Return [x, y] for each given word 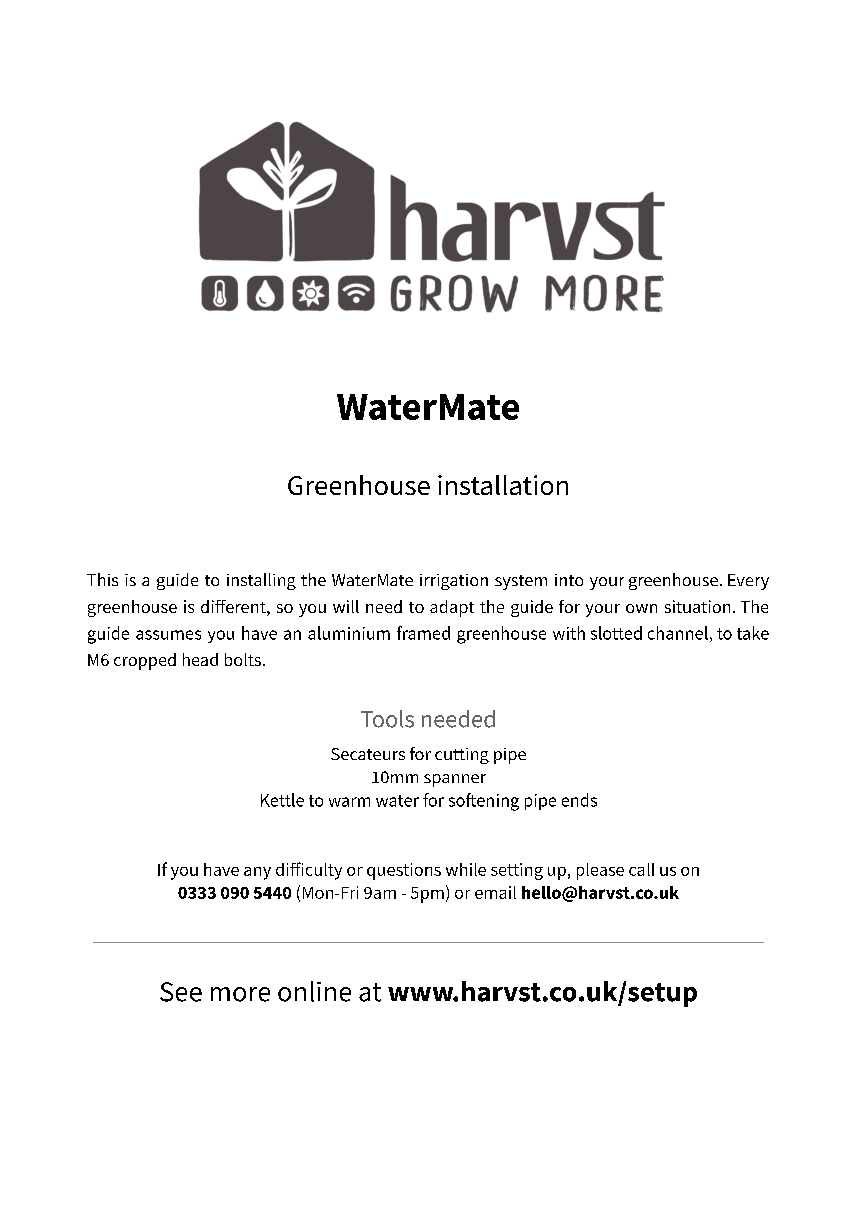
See [181, 992]
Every [748, 582]
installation [503, 485]
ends [579, 800]
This [102, 579]
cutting [462, 756]
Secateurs [368, 754]
